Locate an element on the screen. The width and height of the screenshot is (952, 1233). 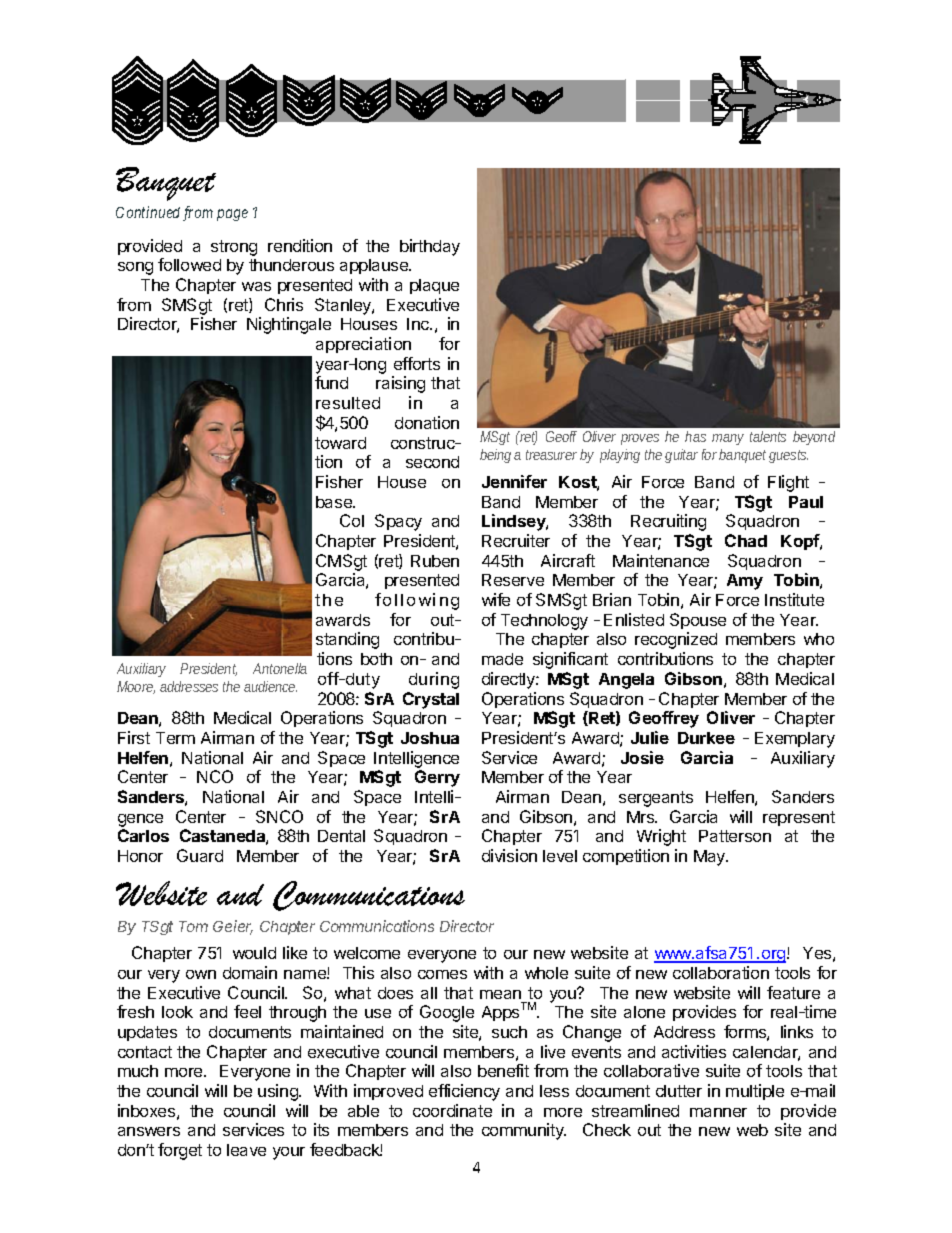
audience is located at coordinates (270, 686).
